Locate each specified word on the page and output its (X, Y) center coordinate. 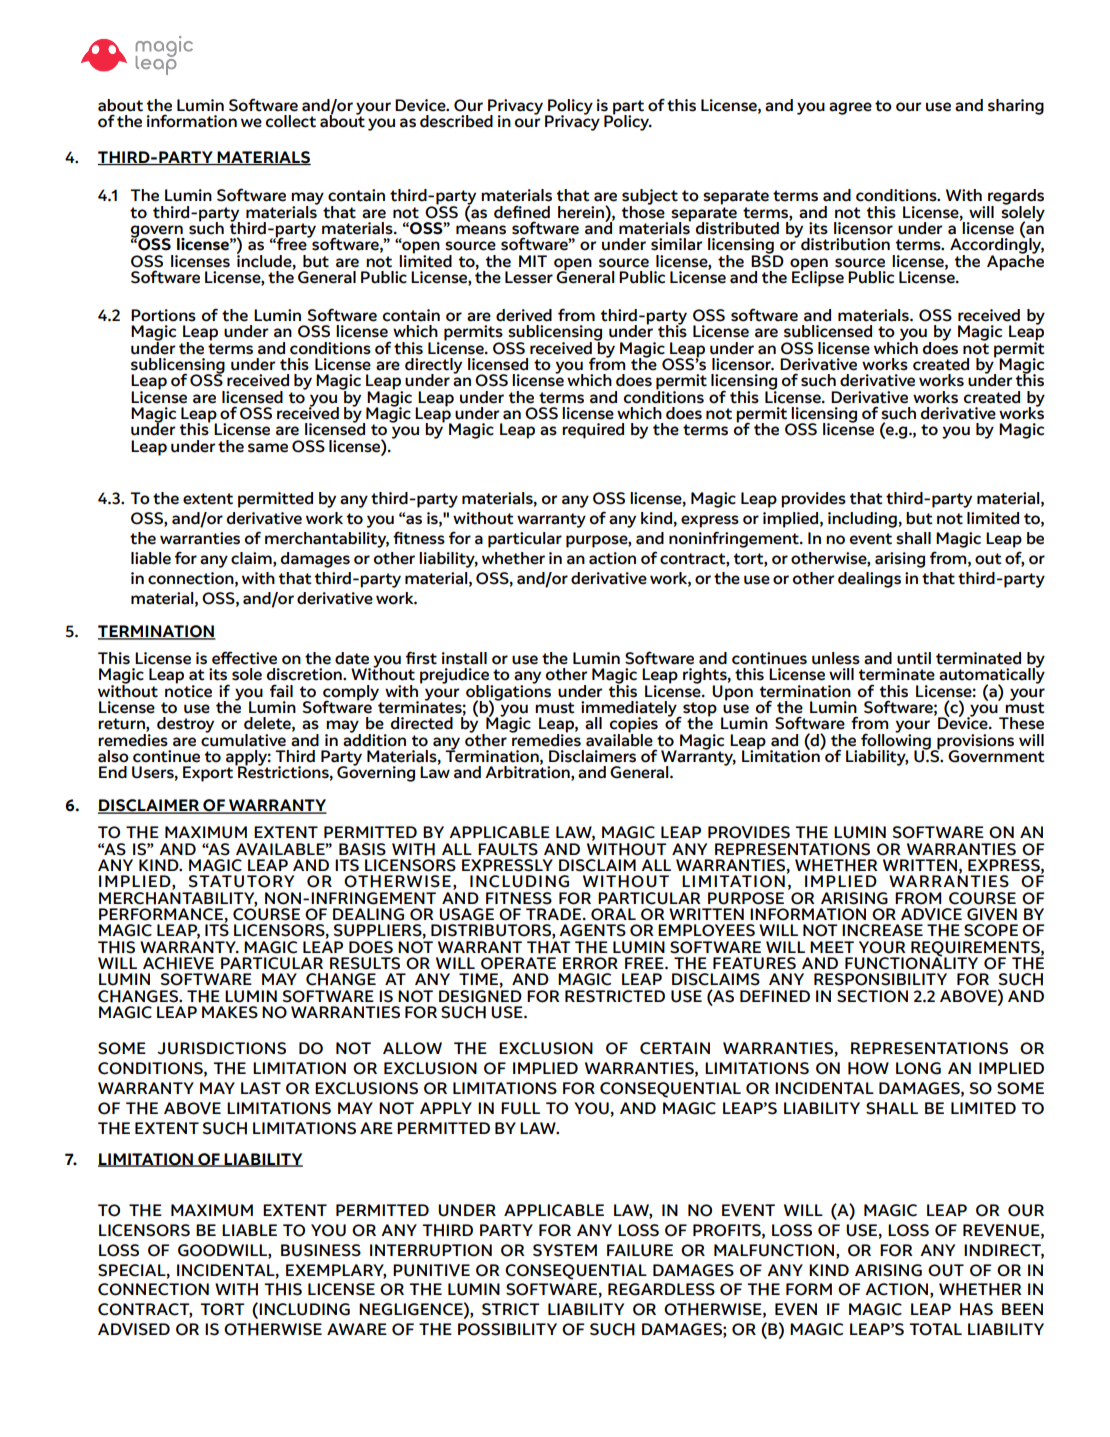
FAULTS (508, 849)
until (914, 658)
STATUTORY (241, 881)
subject (650, 198)
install (464, 658)
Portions (163, 315)
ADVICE (931, 914)
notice (188, 690)
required (593, 431)
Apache (1015, 261)
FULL (520, 1108)
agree (850, 108)
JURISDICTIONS (221, 1048)
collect (291, 121)
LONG (918, 1068)
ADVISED (134, 1329)
